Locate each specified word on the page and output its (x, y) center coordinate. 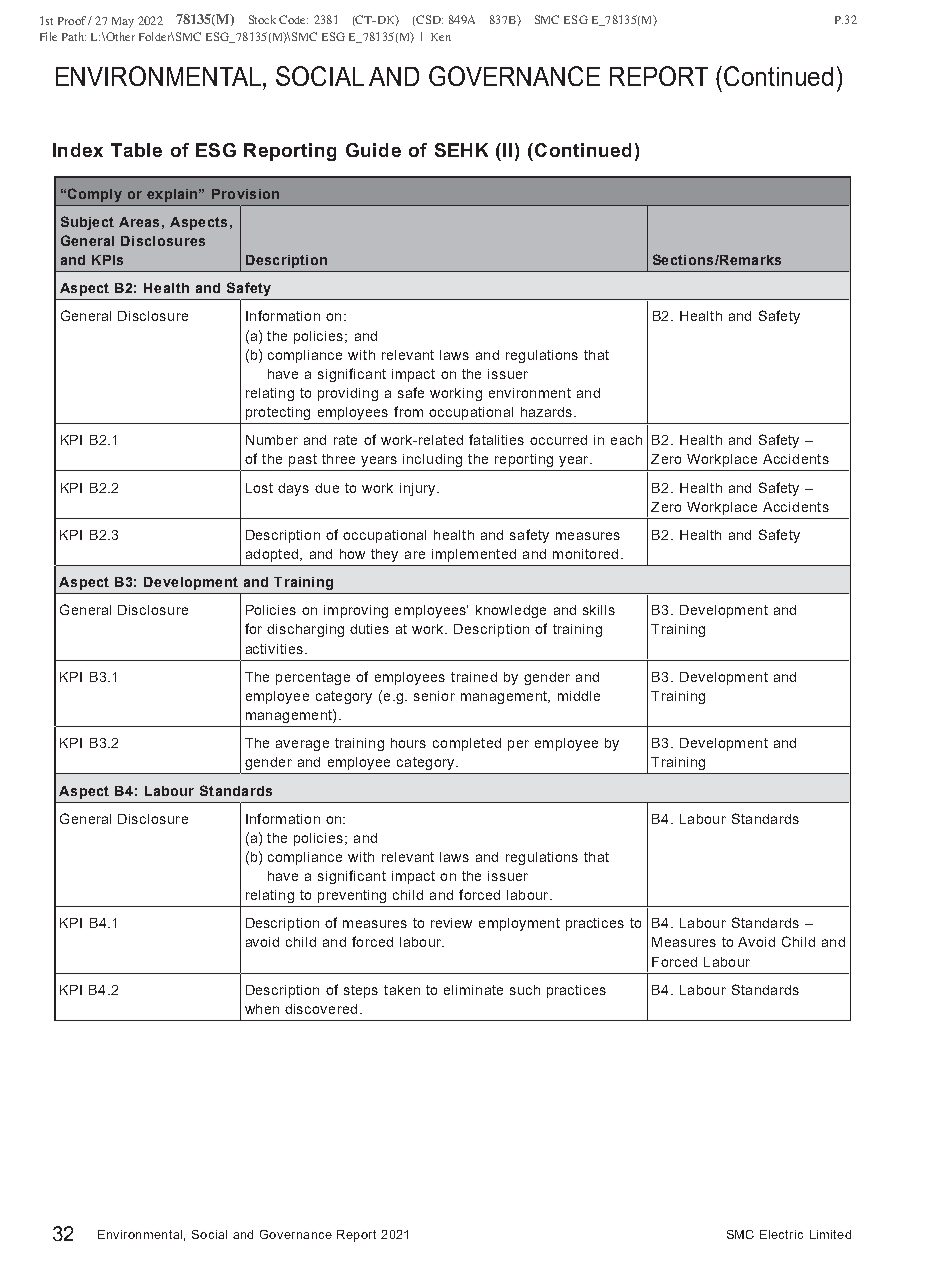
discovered (321, 1009)
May (123, 22)
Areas (139, 222)
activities (274, 649)
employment (519, 924)
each (626, 440)
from (408, 411)
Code (293, 19)
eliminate (473, 990)
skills (599, 610)
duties (369, 629)
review (451, 923)
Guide (373, 150)
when (262, 1009)
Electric (781, 1234)
